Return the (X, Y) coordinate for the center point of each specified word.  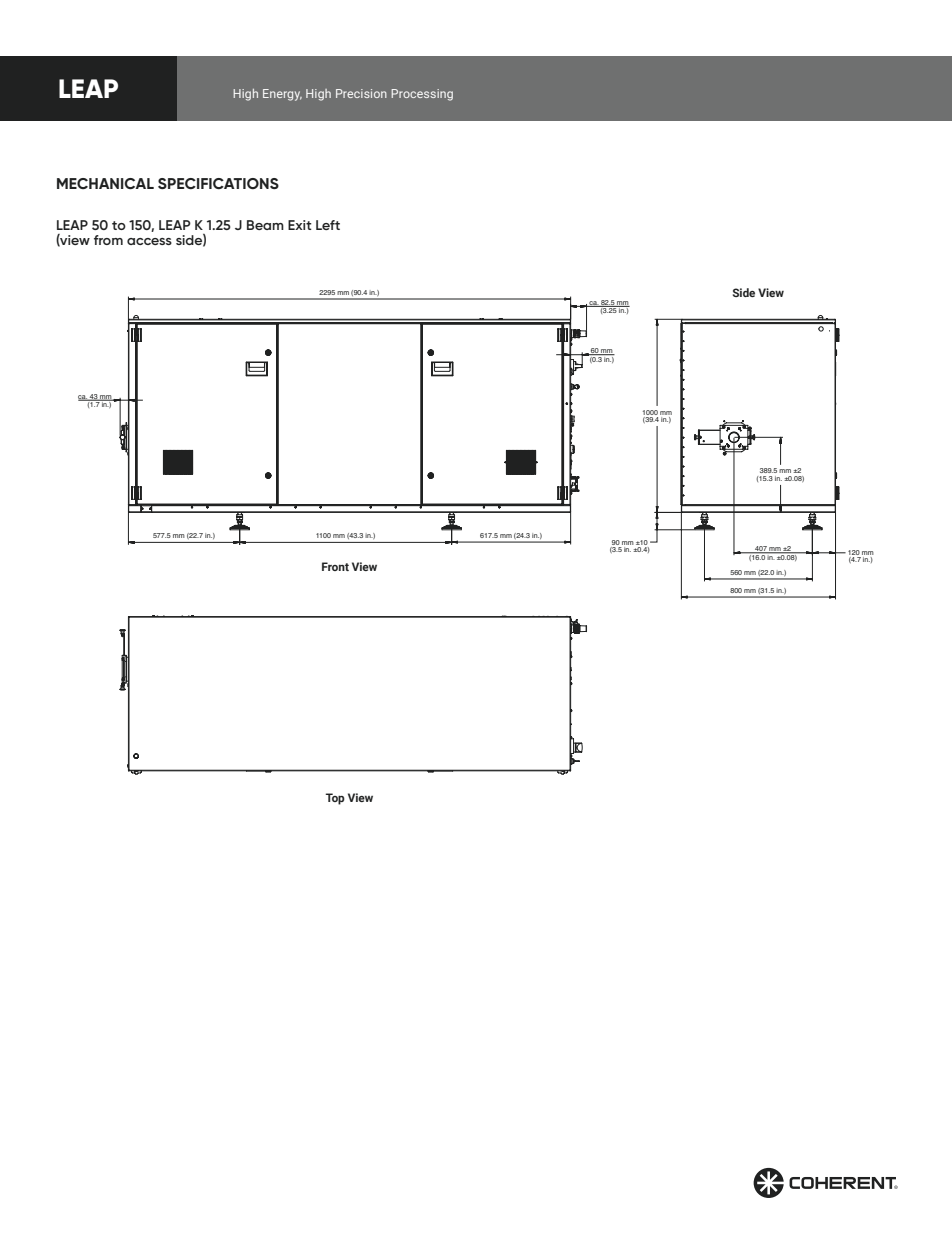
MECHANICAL (105, 183)
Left (328, 225)
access (149, 241)
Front (335, 566)
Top (335, 799)
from (108, 240)
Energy (282, 95)
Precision (361, 93)
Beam (265, 225)
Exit (300, 225)
